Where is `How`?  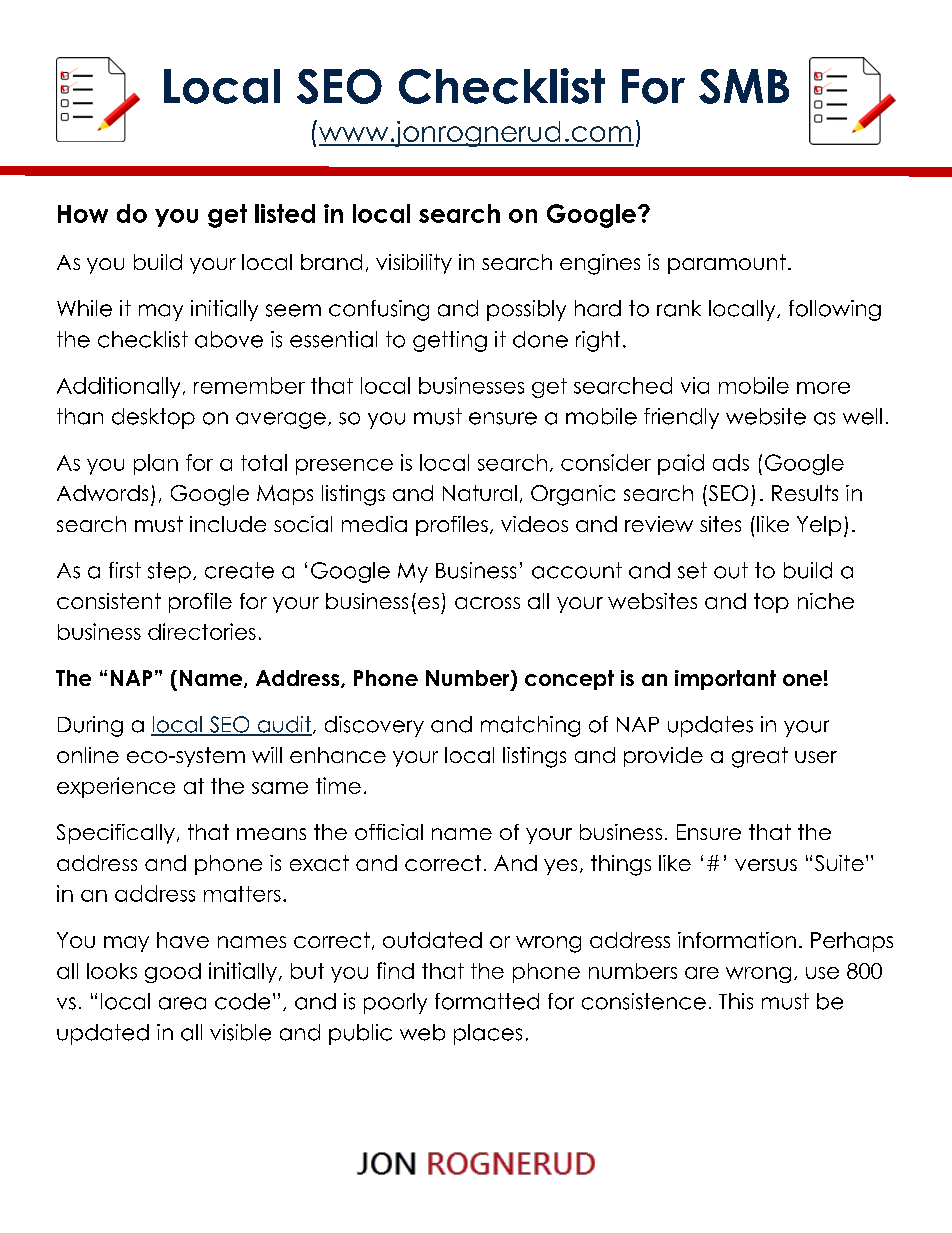
How is located at coordinates (83, 214).
